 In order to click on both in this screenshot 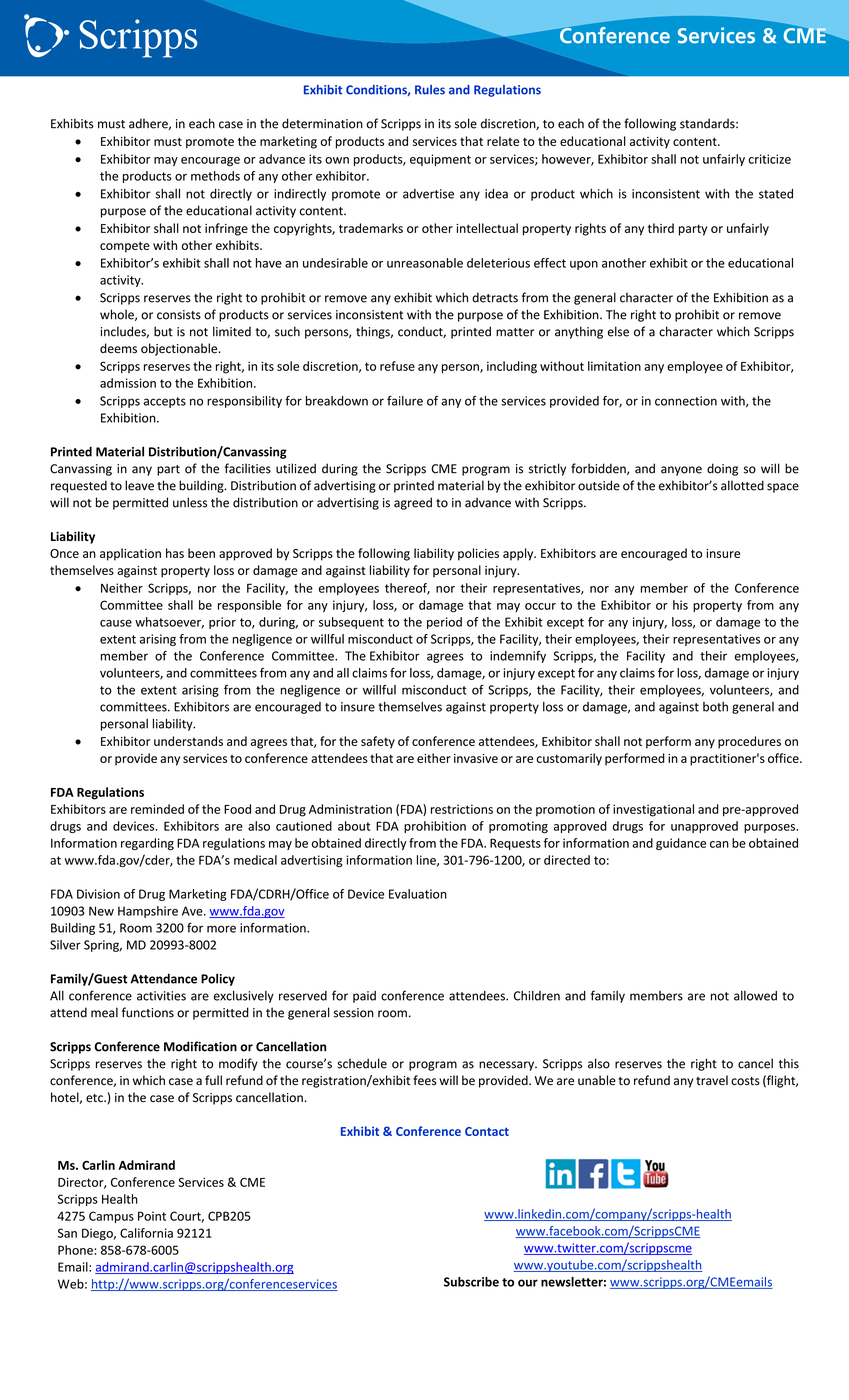, I will do `click(715, 707)`.
